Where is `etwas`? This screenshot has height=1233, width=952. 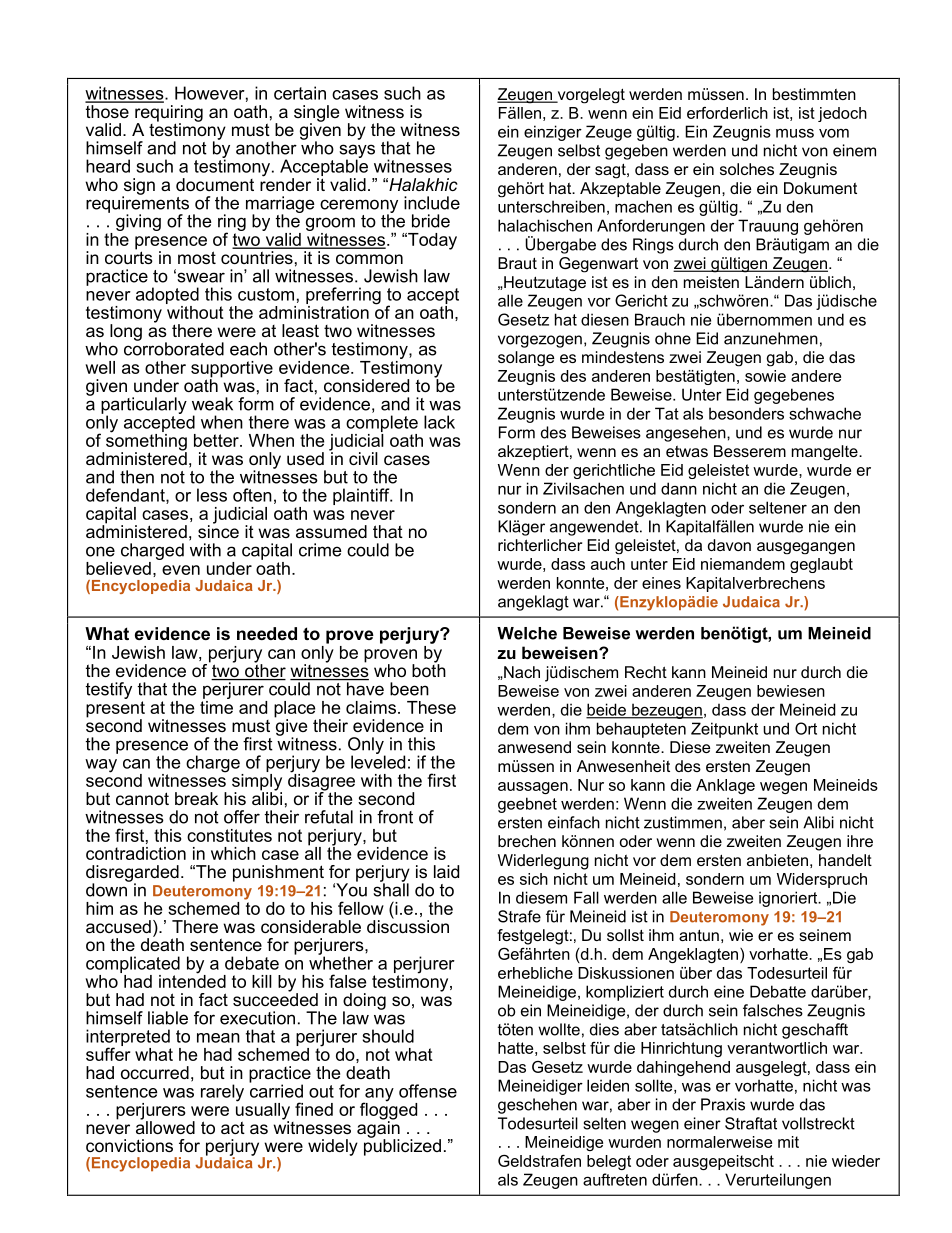 etwas is located at coordinates (687, 451).
